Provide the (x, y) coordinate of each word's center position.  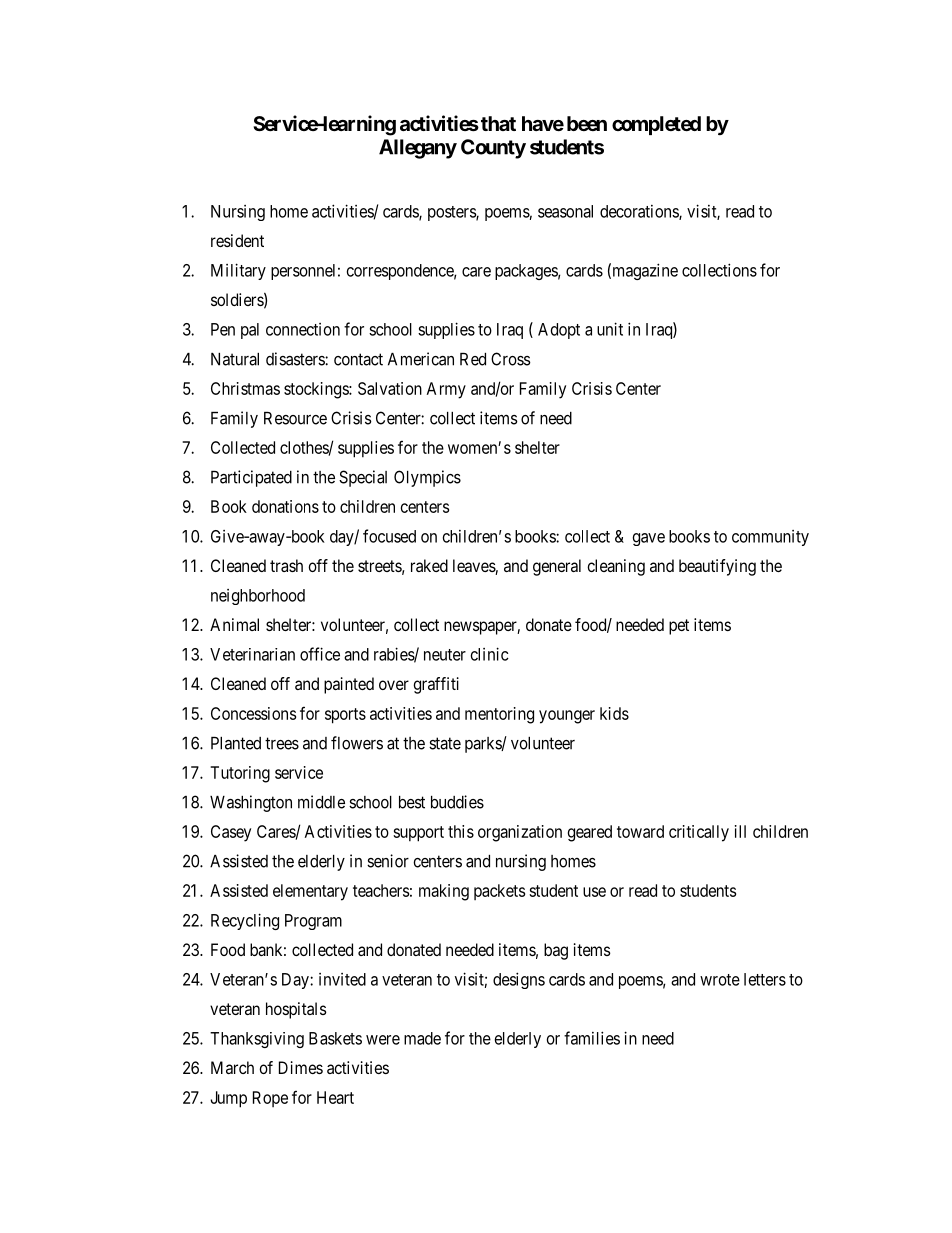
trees (282, 743)
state (445, 743)
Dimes (301, 1067)
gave (649, 539)
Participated (251, 478)
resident (237, 240)
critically (699, 833)
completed (656, 125)
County (493, 149)
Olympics (427, 478)
